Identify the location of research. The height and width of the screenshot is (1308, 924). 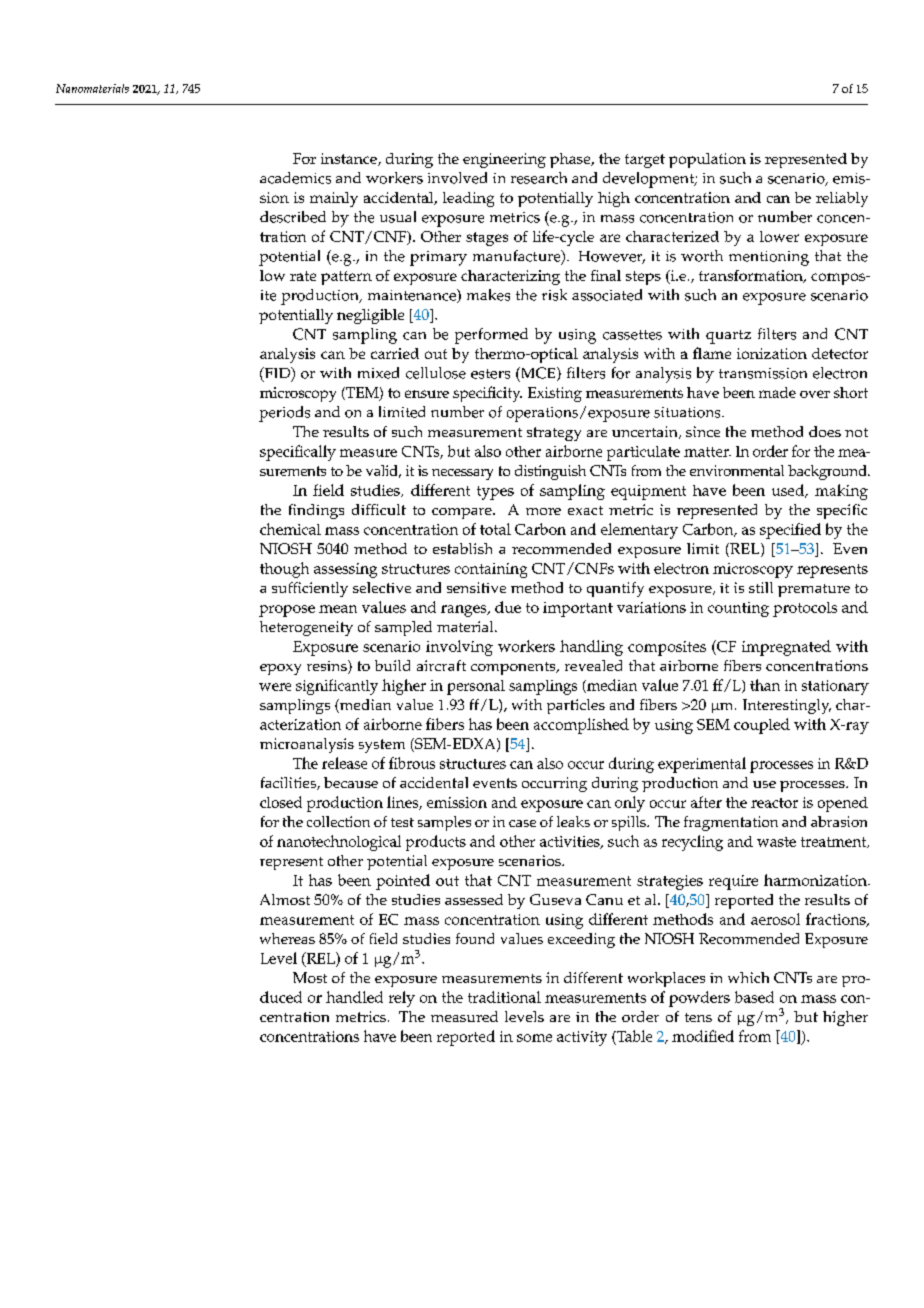
(539, 178).
